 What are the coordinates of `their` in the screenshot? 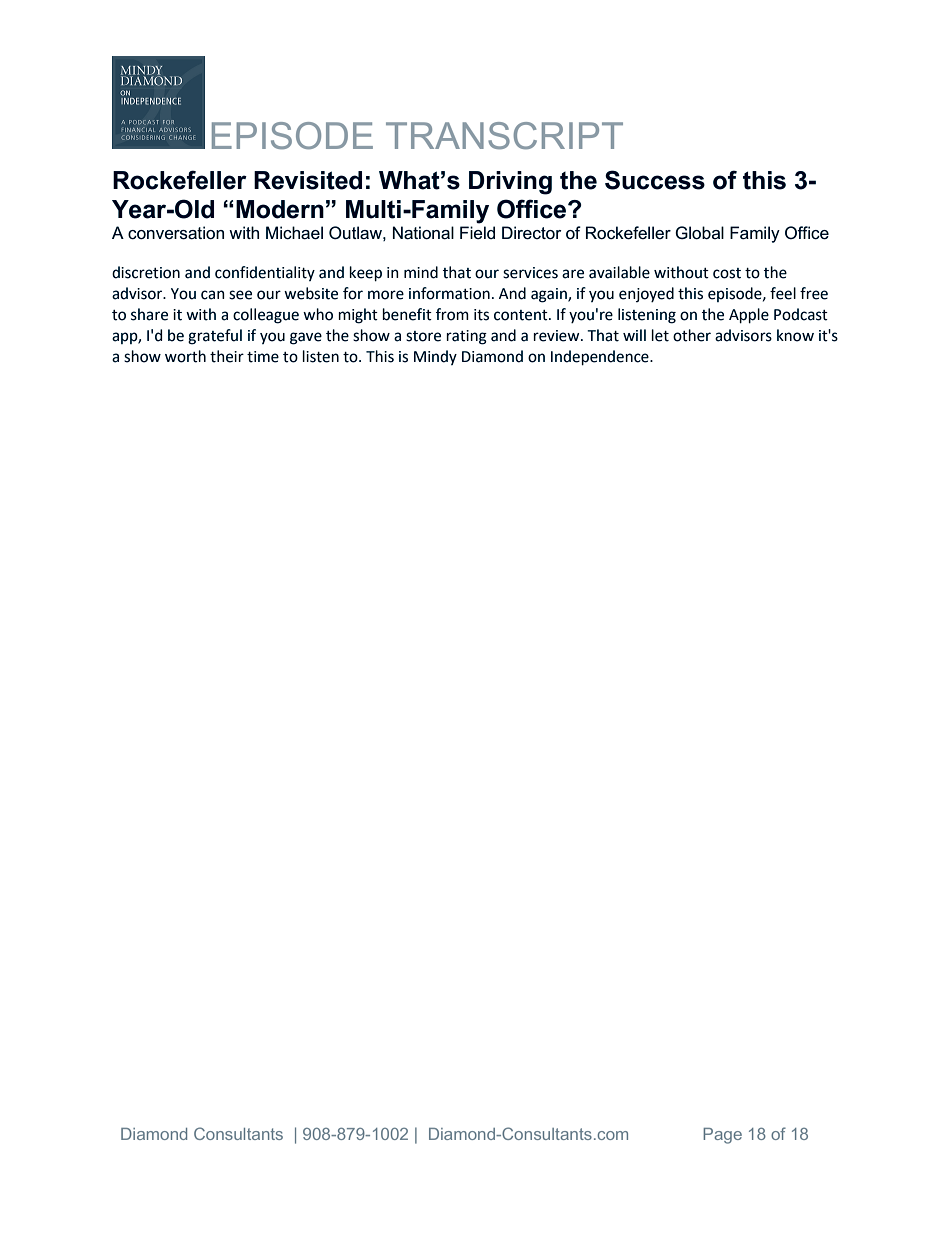 It's located at (227, 356).
